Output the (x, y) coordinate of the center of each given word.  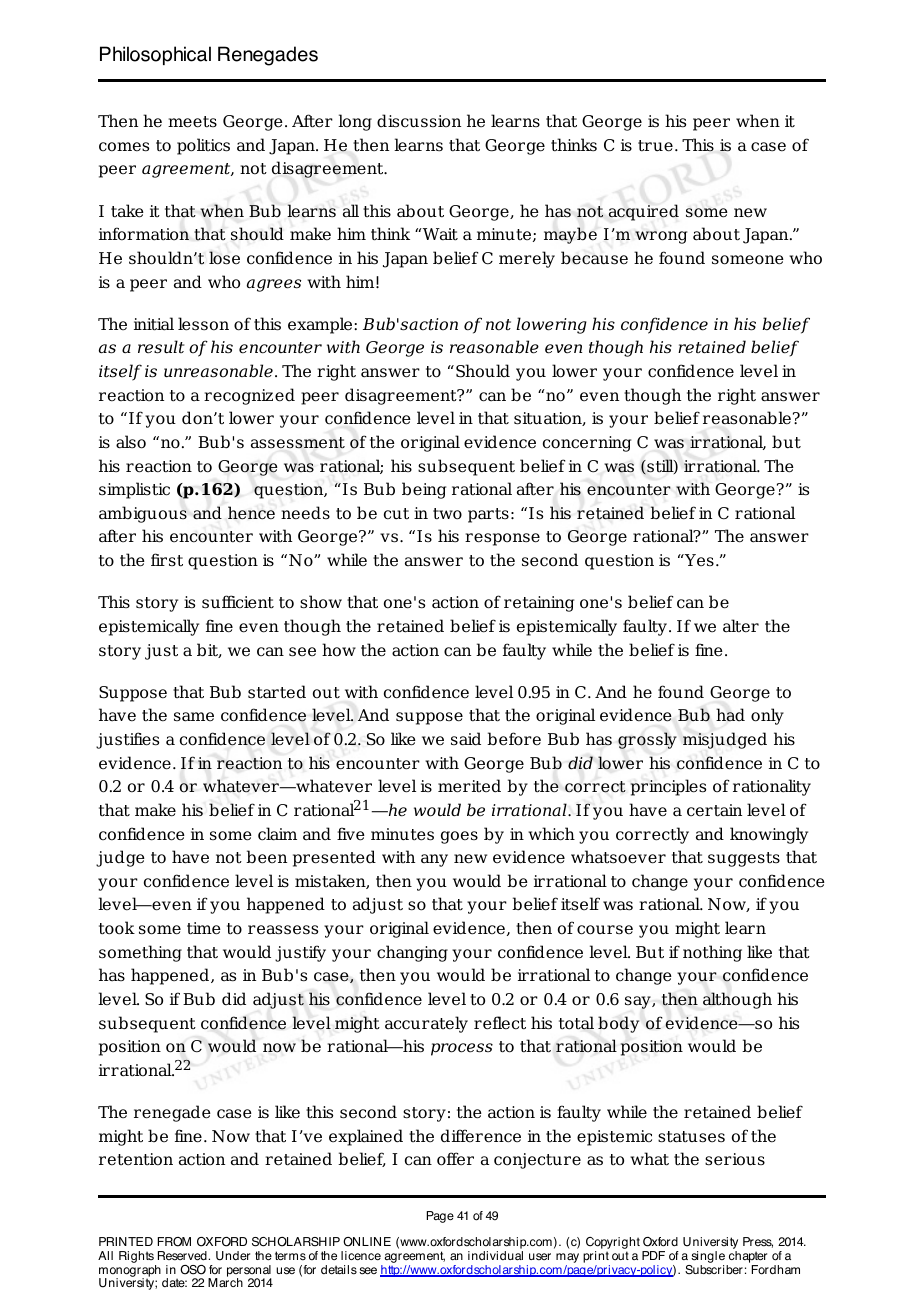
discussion (419, 121)
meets (192, 122)
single (708, 1258)
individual (495, 1256)
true (655, 146)
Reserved (182, 1256)
